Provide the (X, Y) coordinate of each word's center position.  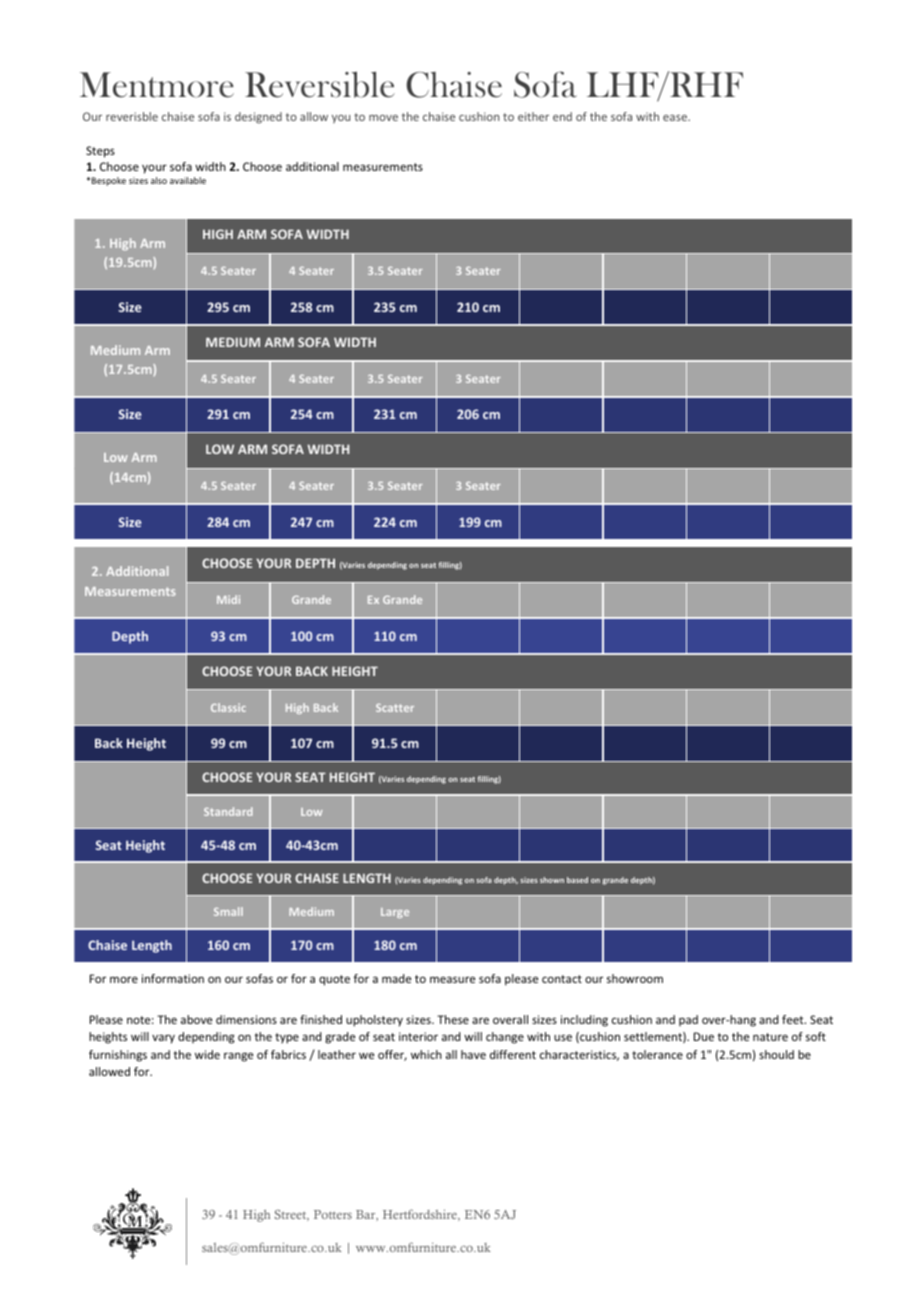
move (383, 118)
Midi (228, 599)
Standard (228, 811)
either (533, 116)
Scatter (395, 708)
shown (552, 880)
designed (258, 118)
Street (292, 1215)
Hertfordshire (421, 1215)
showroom (635, 978)
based (577, 880)
